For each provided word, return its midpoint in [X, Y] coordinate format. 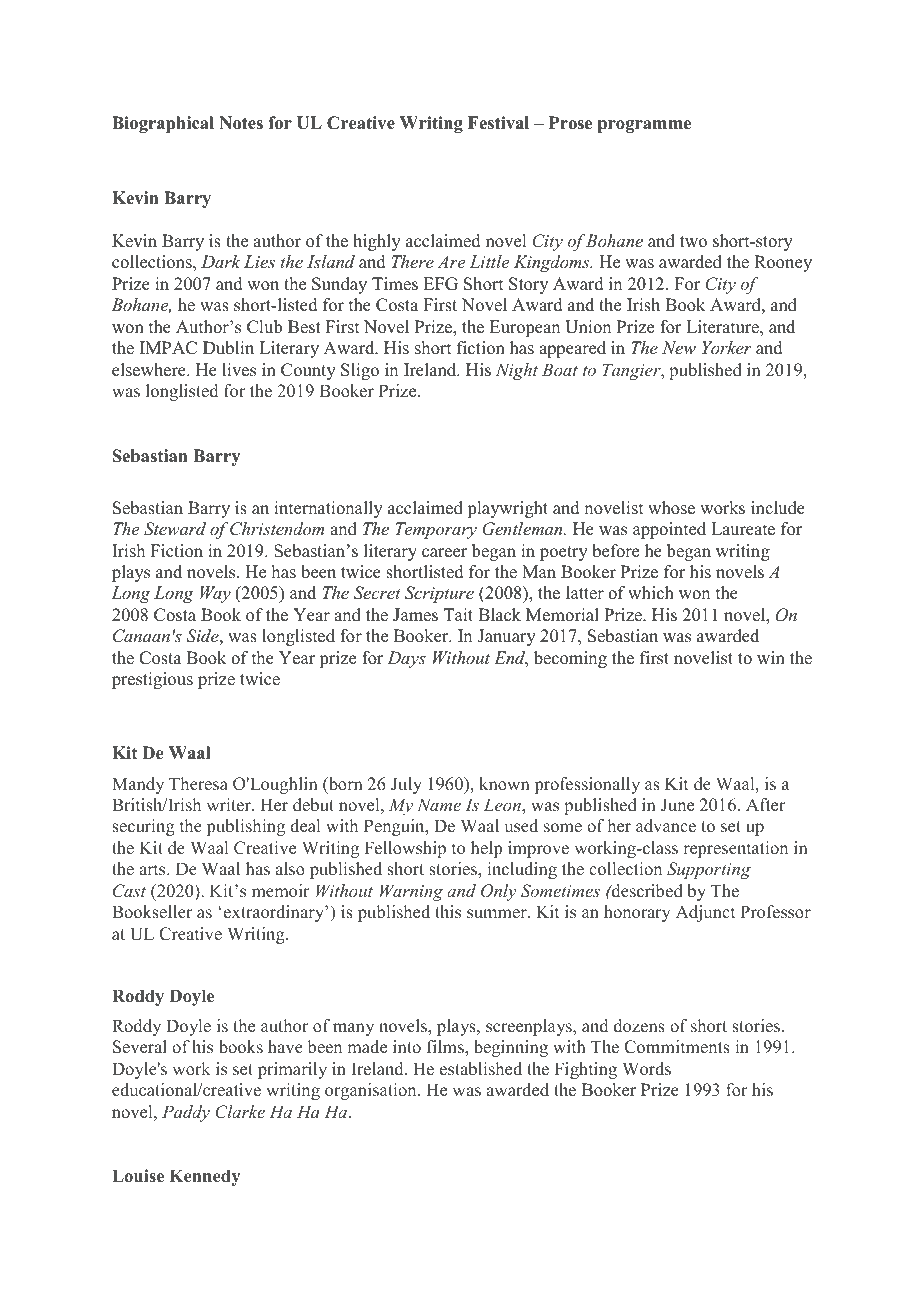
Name [439, 804]
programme [644, 126]
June [677, 805]
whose [671, 508]
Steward [175, 529]
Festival [498, 123]
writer [229, 805]
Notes [241, 123]
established [481, 1069]
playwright [507, 509]
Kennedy [205, 1177]
